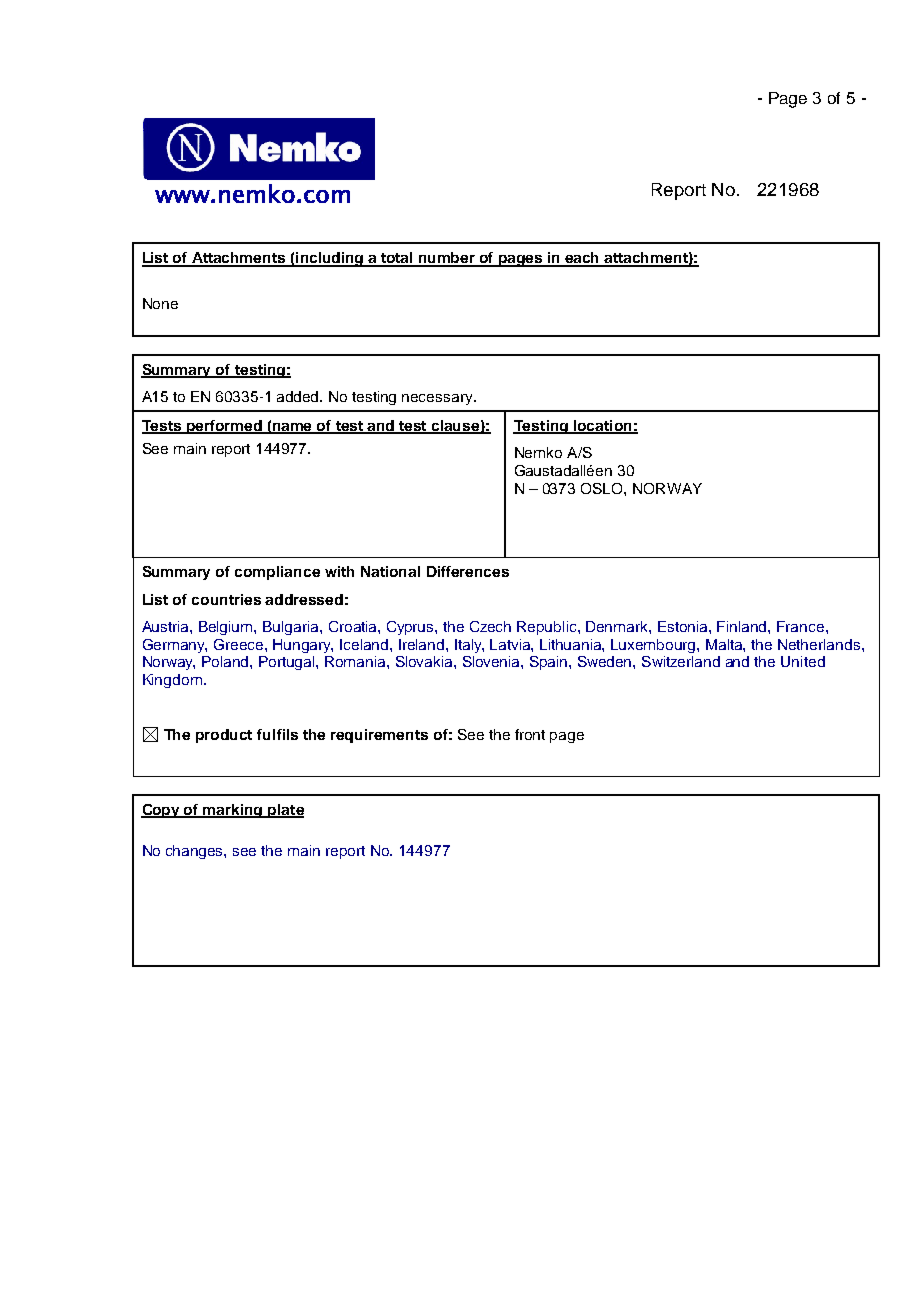 Image resolution: width=924 pixels, height=1308 pixels. I want to click on performed, so click(225, 427).
